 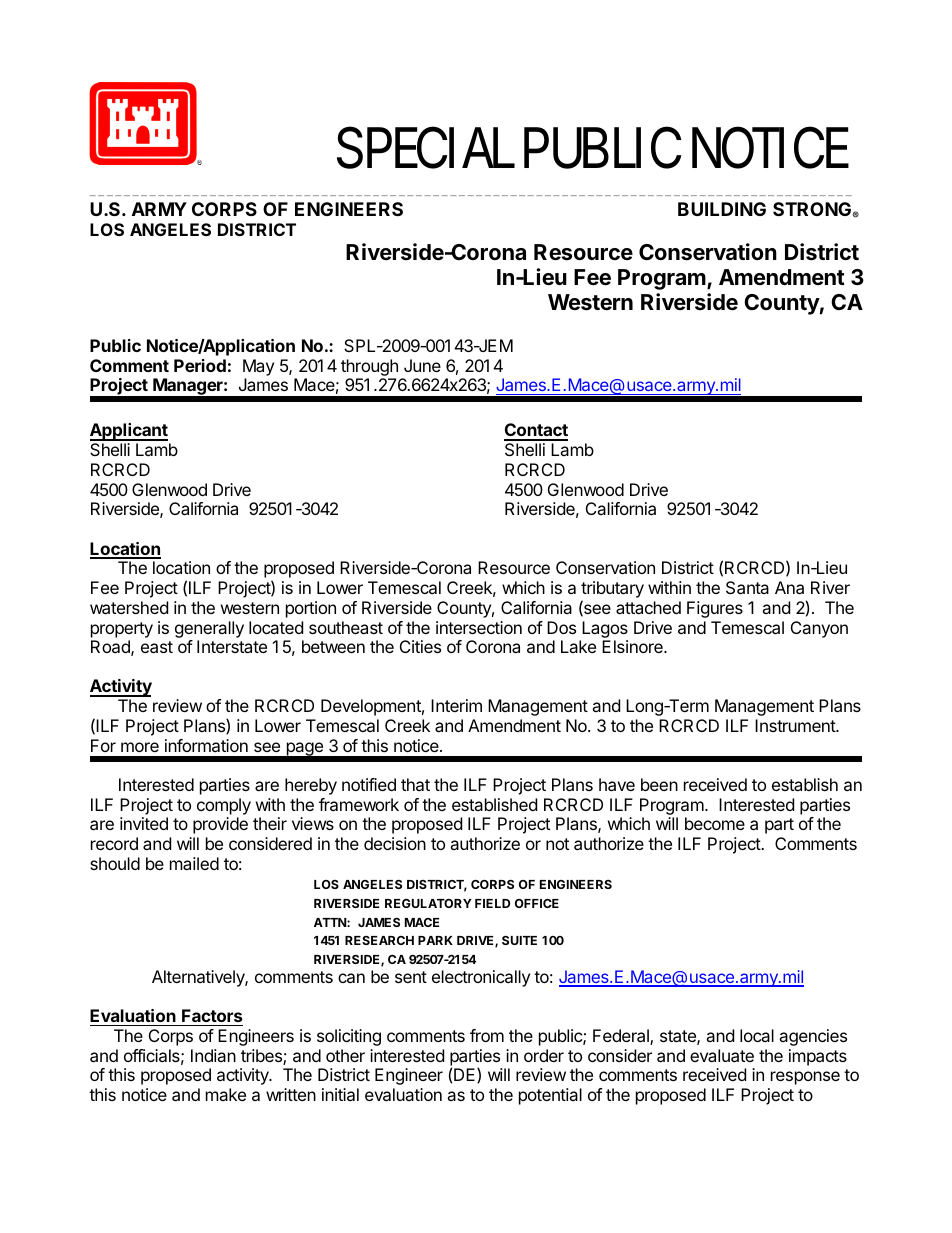 I want to click on intersection, so click(x=479, y=627).
